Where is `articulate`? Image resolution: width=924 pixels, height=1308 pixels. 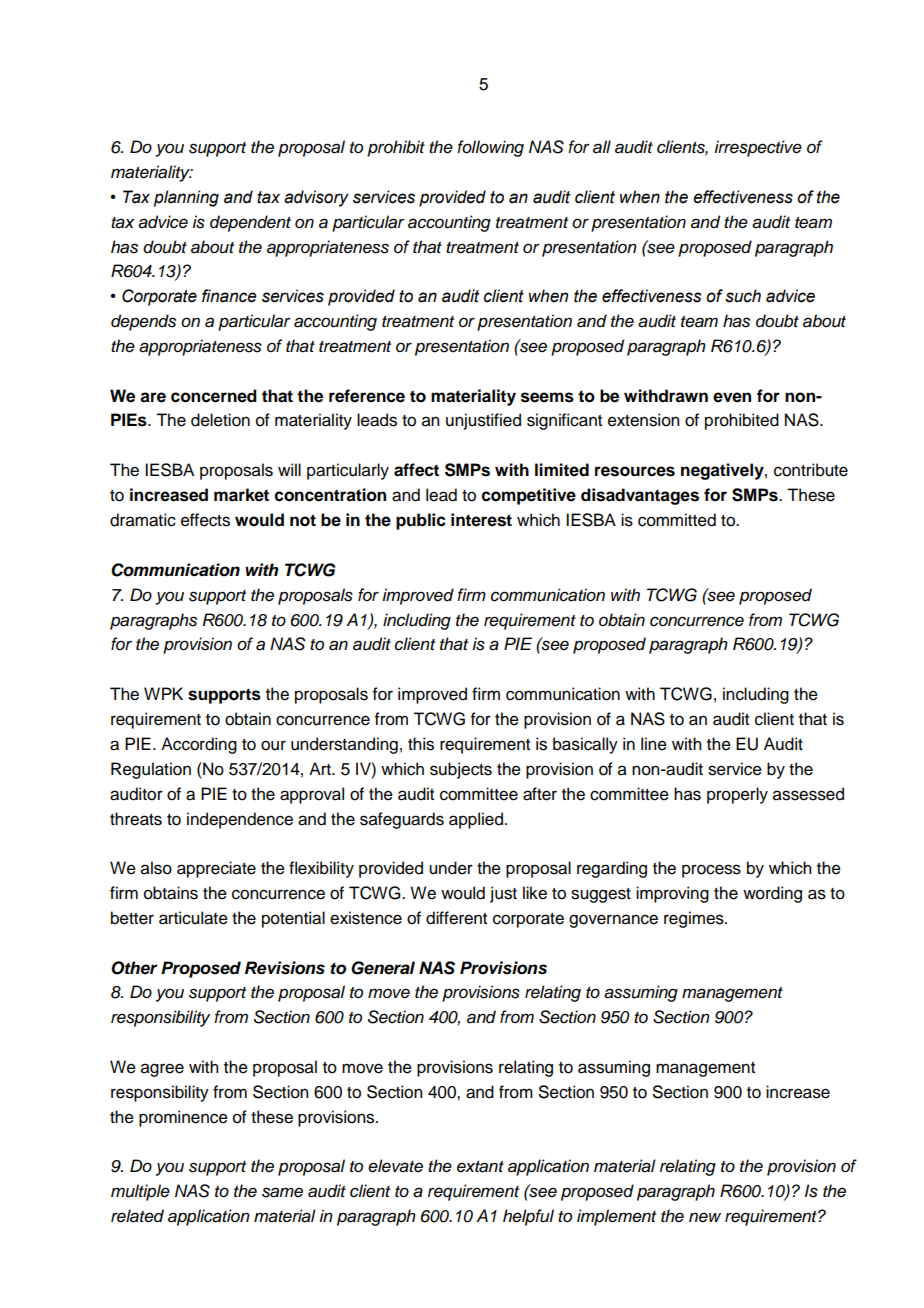 articulate is located at coordinates (193, 918).
